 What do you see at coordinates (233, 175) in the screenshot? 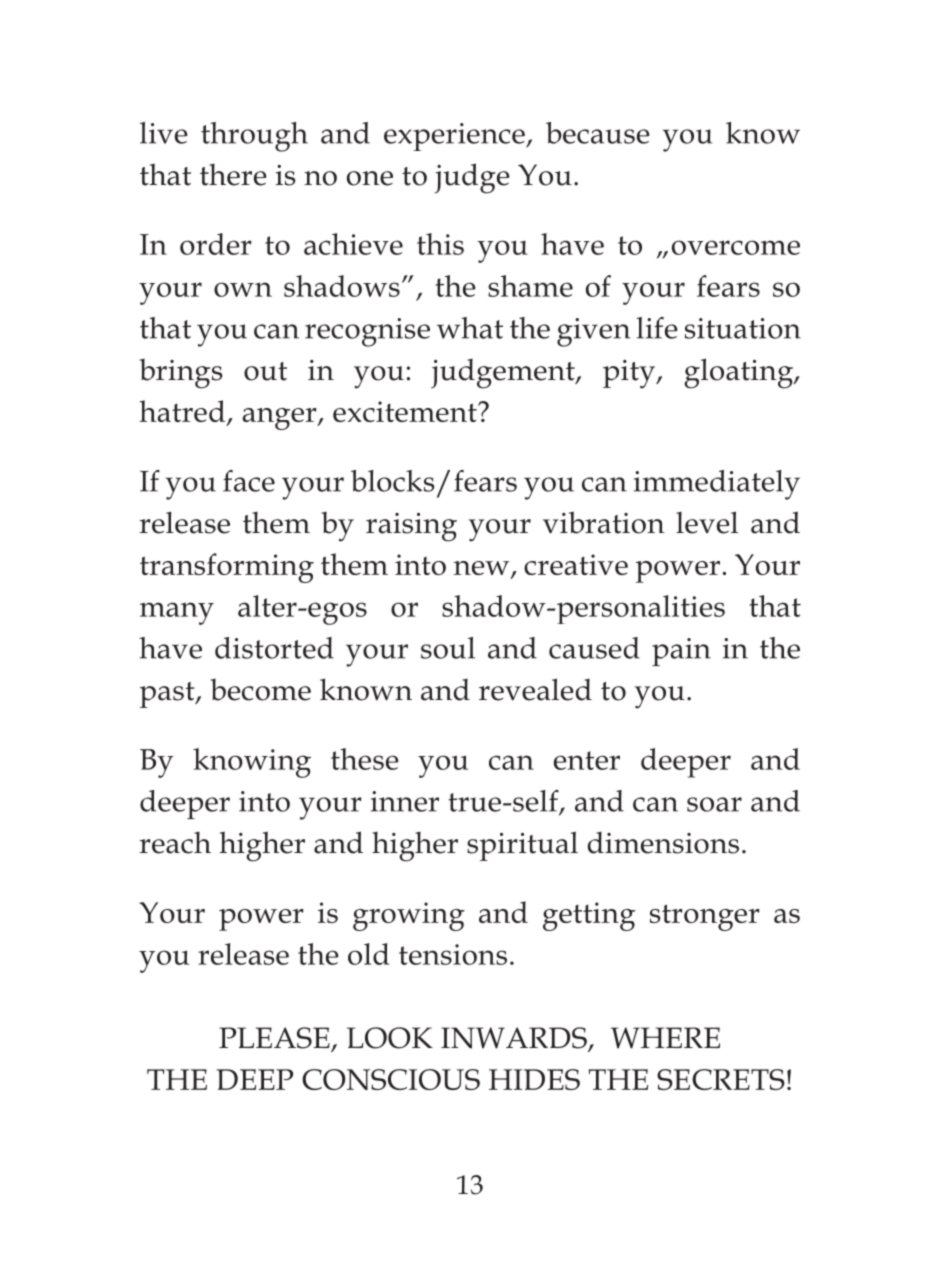
I see `there` at bounding box center [233, 175].
